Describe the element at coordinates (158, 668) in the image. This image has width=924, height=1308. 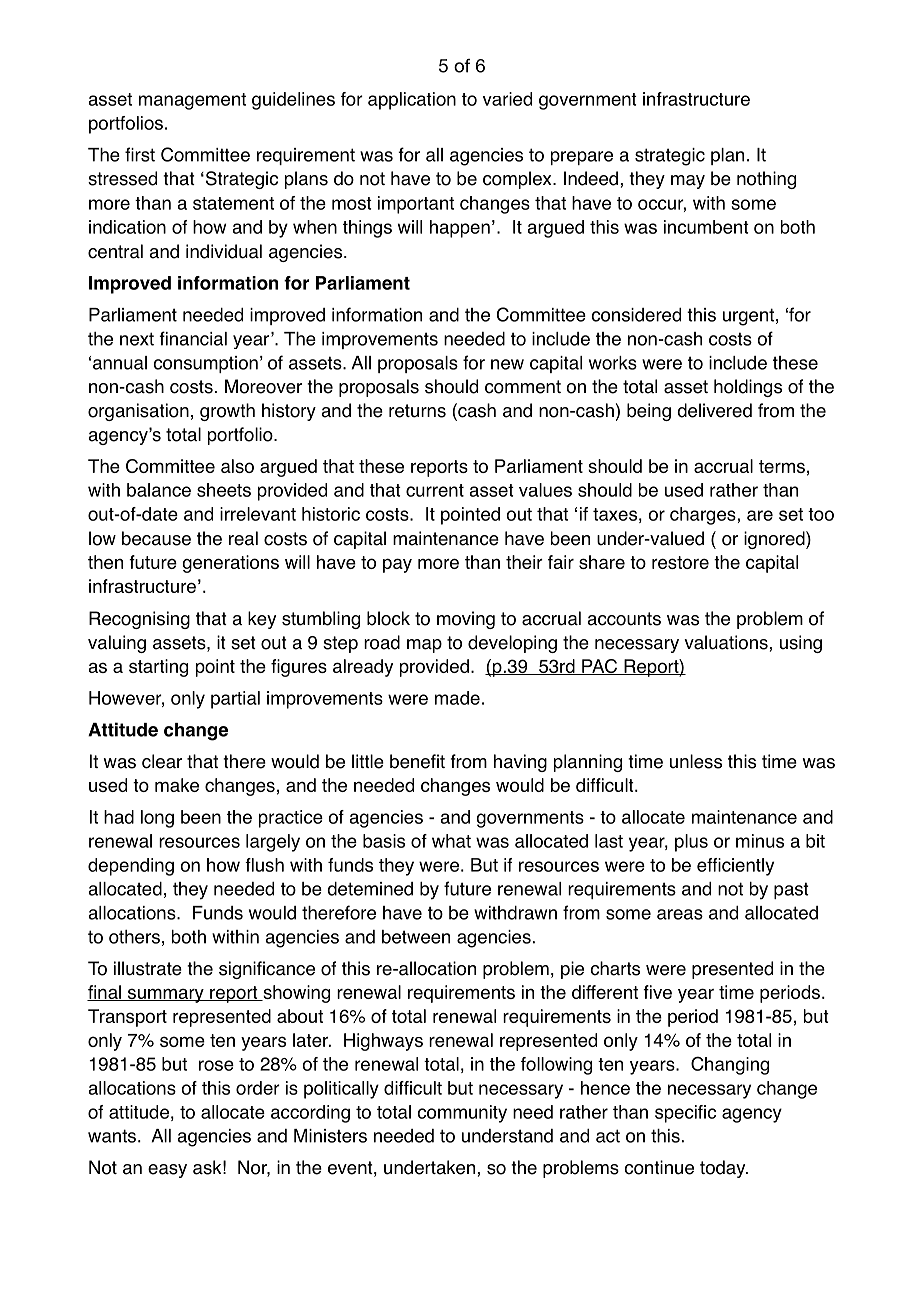
I see `starting` at that location.
